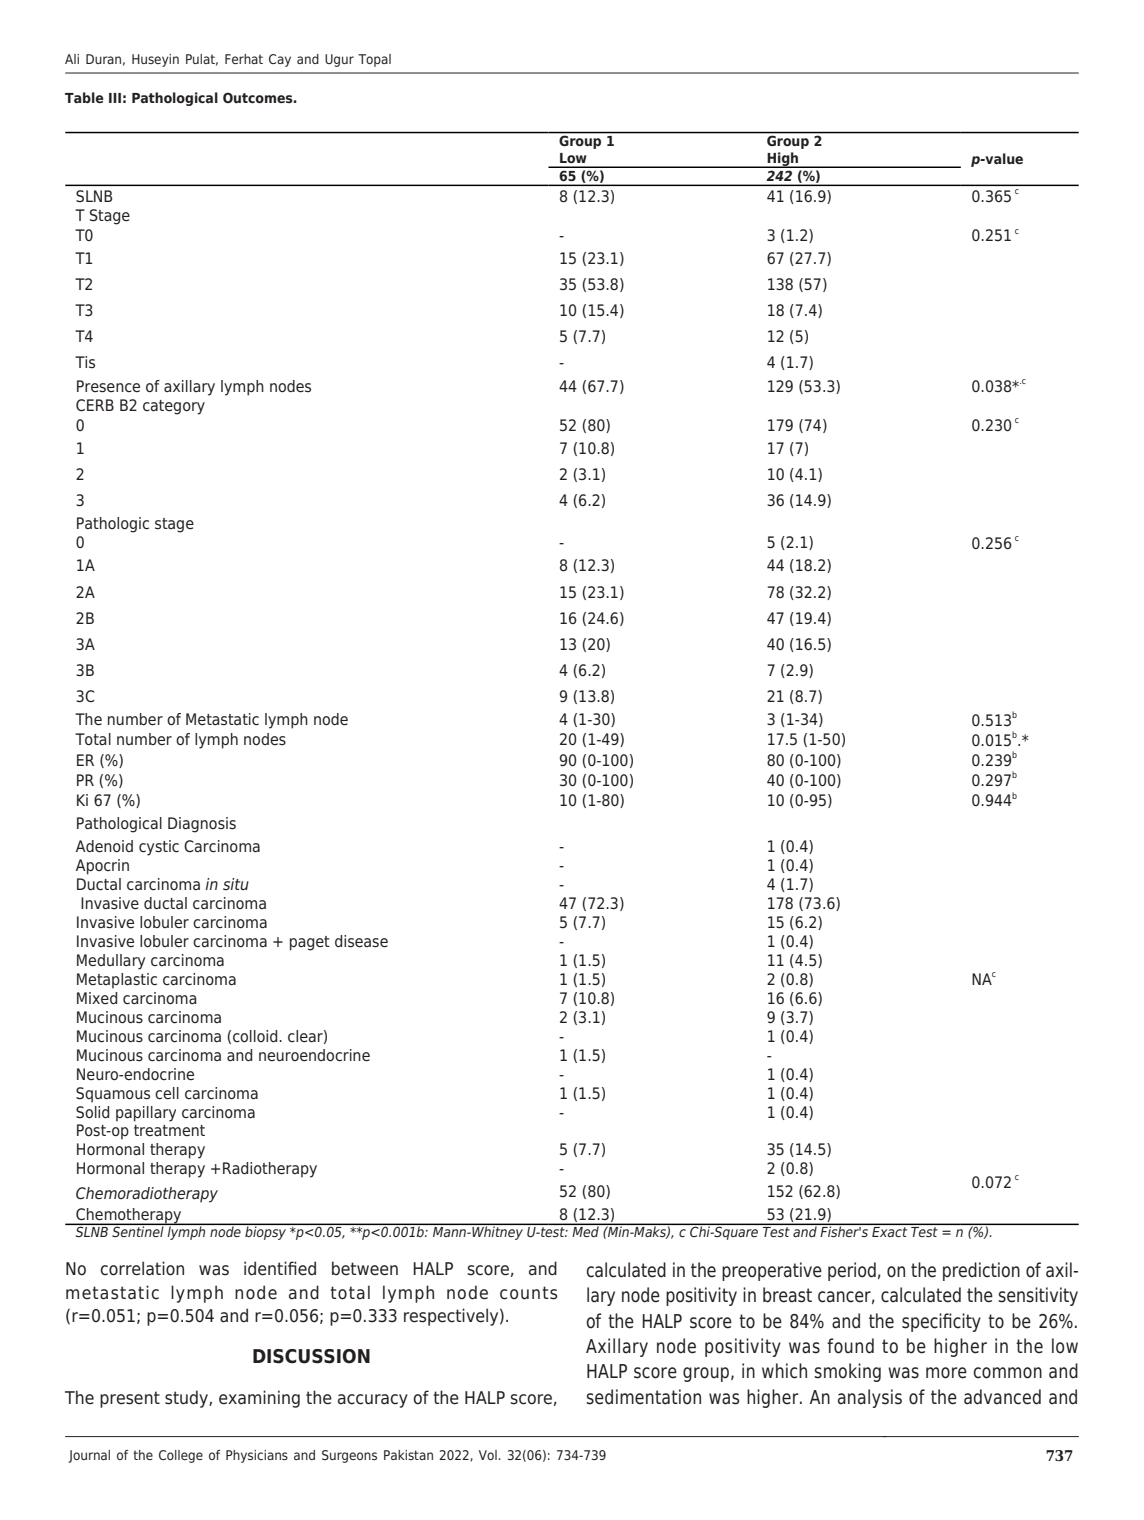 The height and width of the document is (1520, 1144). What do you see at coordinates (981, 1271) in the document?
I see `prediction` at bounding box center [981, 1271].
